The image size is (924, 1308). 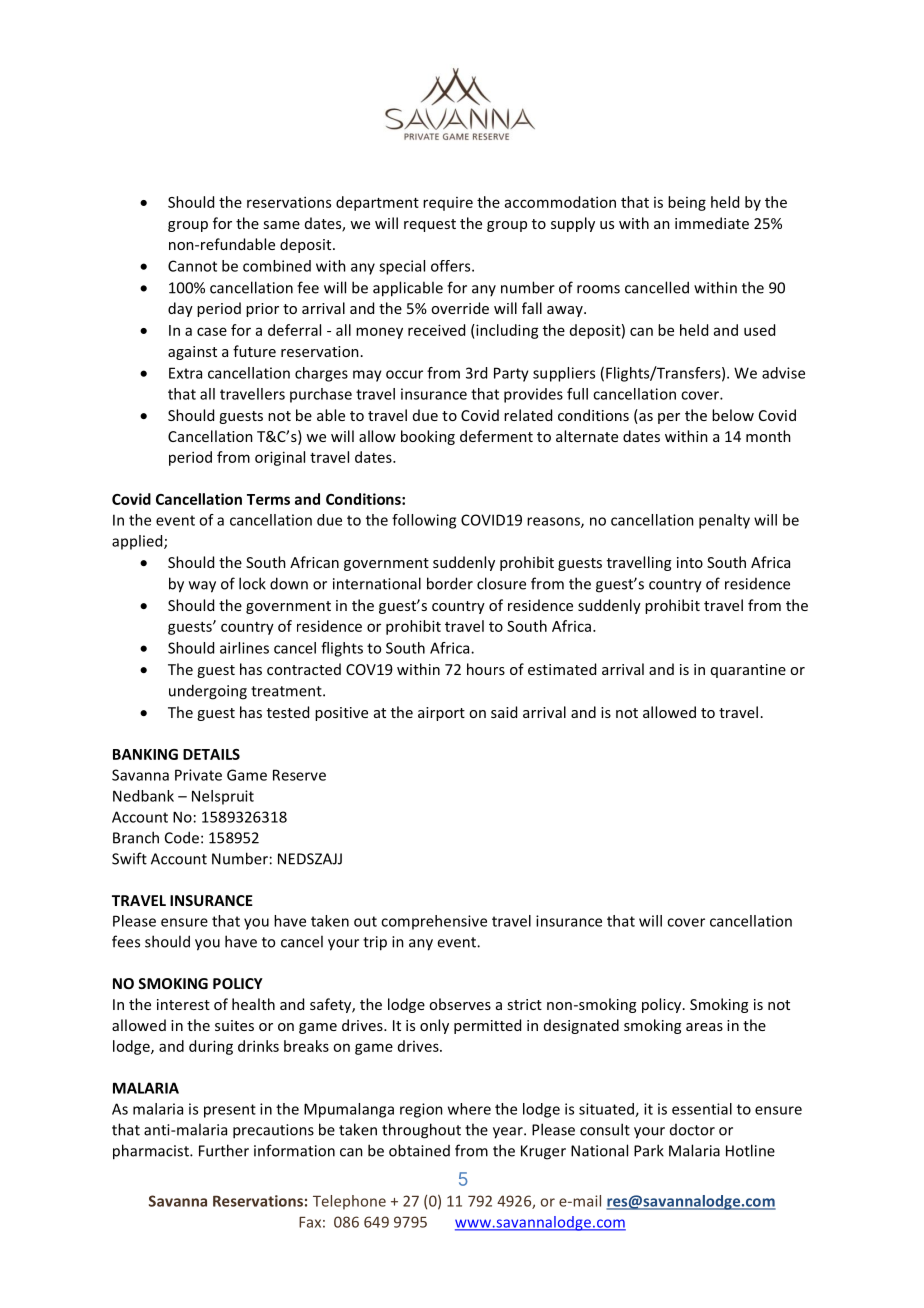 I want to click on into, so click(x=690, y=562).
